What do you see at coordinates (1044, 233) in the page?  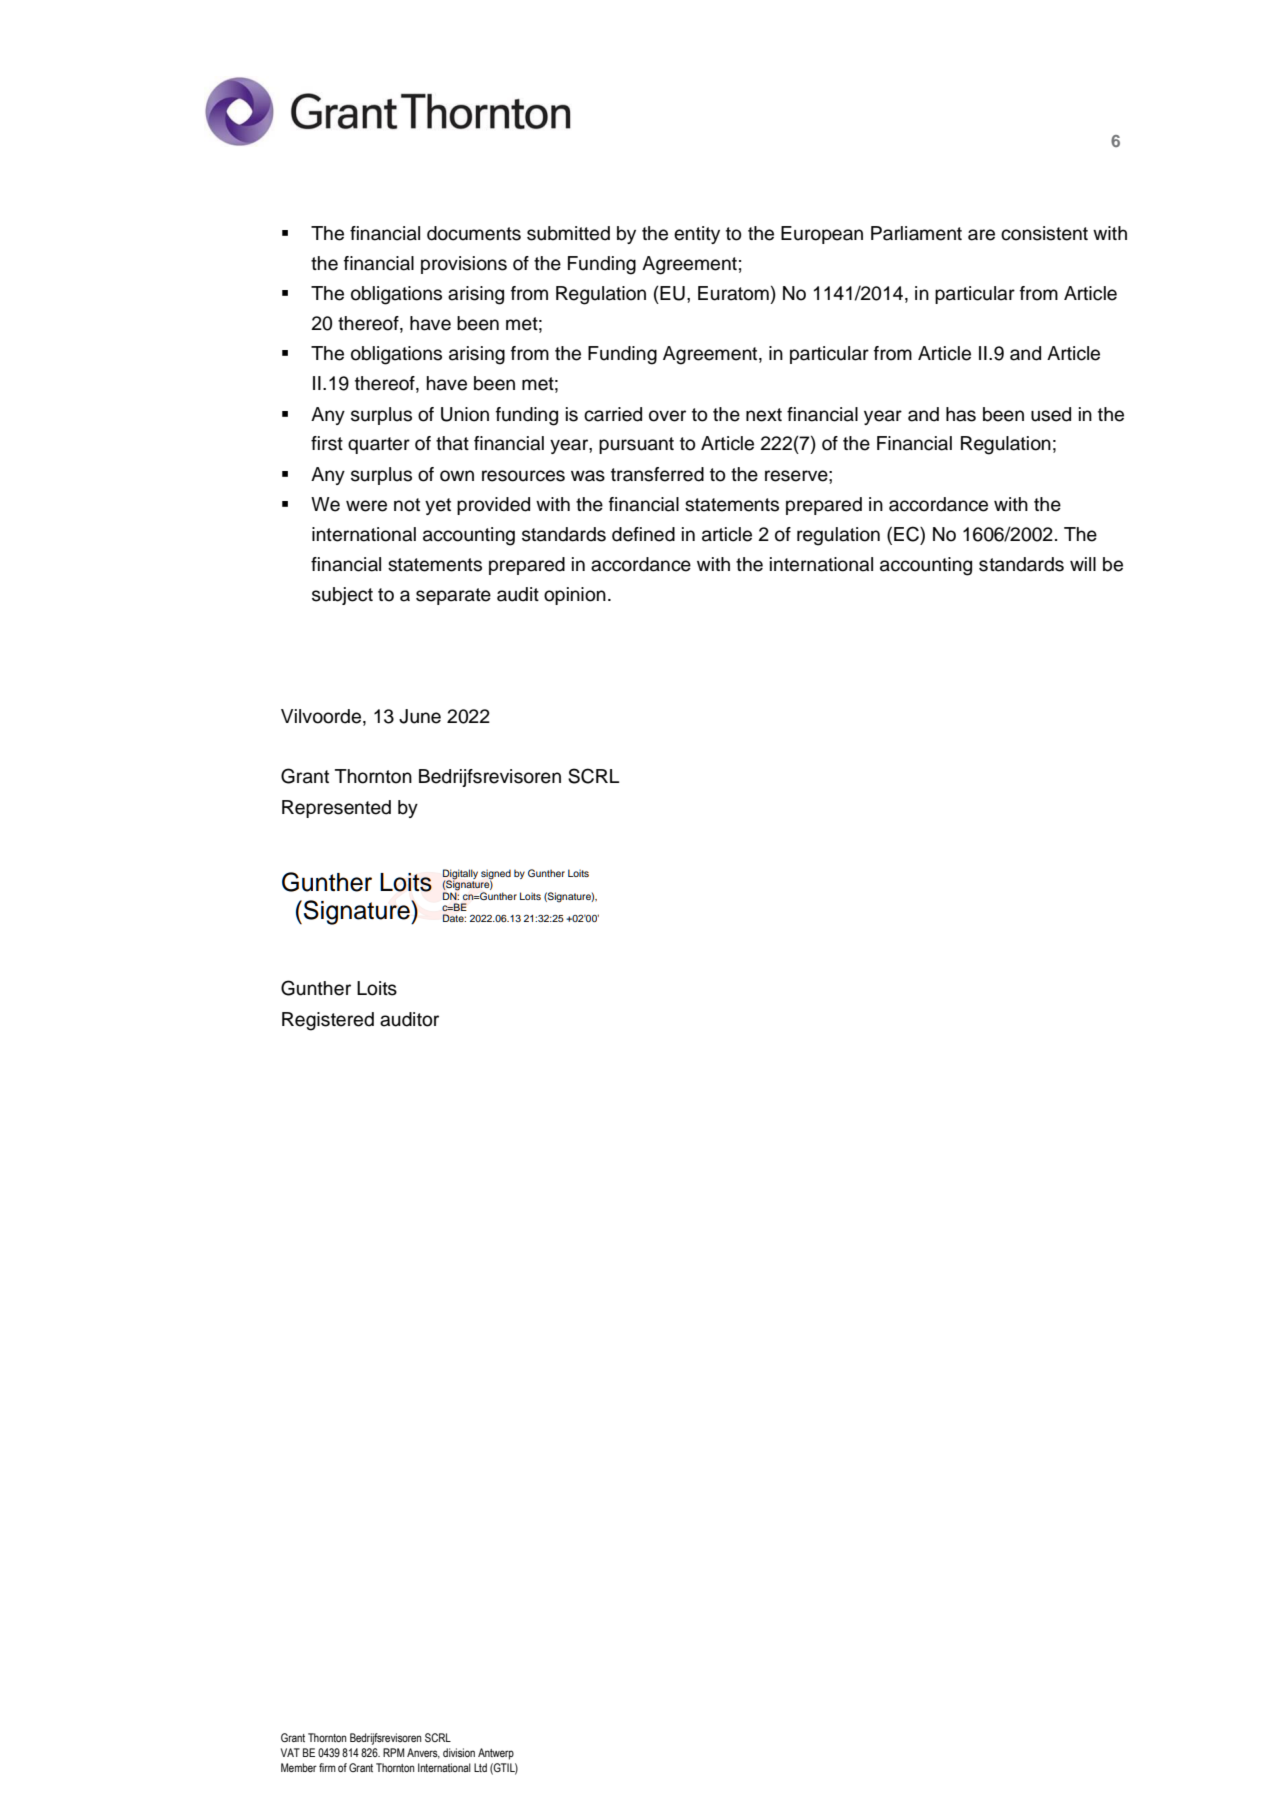 I see `consistent` at bounding box center [1044, 233].
